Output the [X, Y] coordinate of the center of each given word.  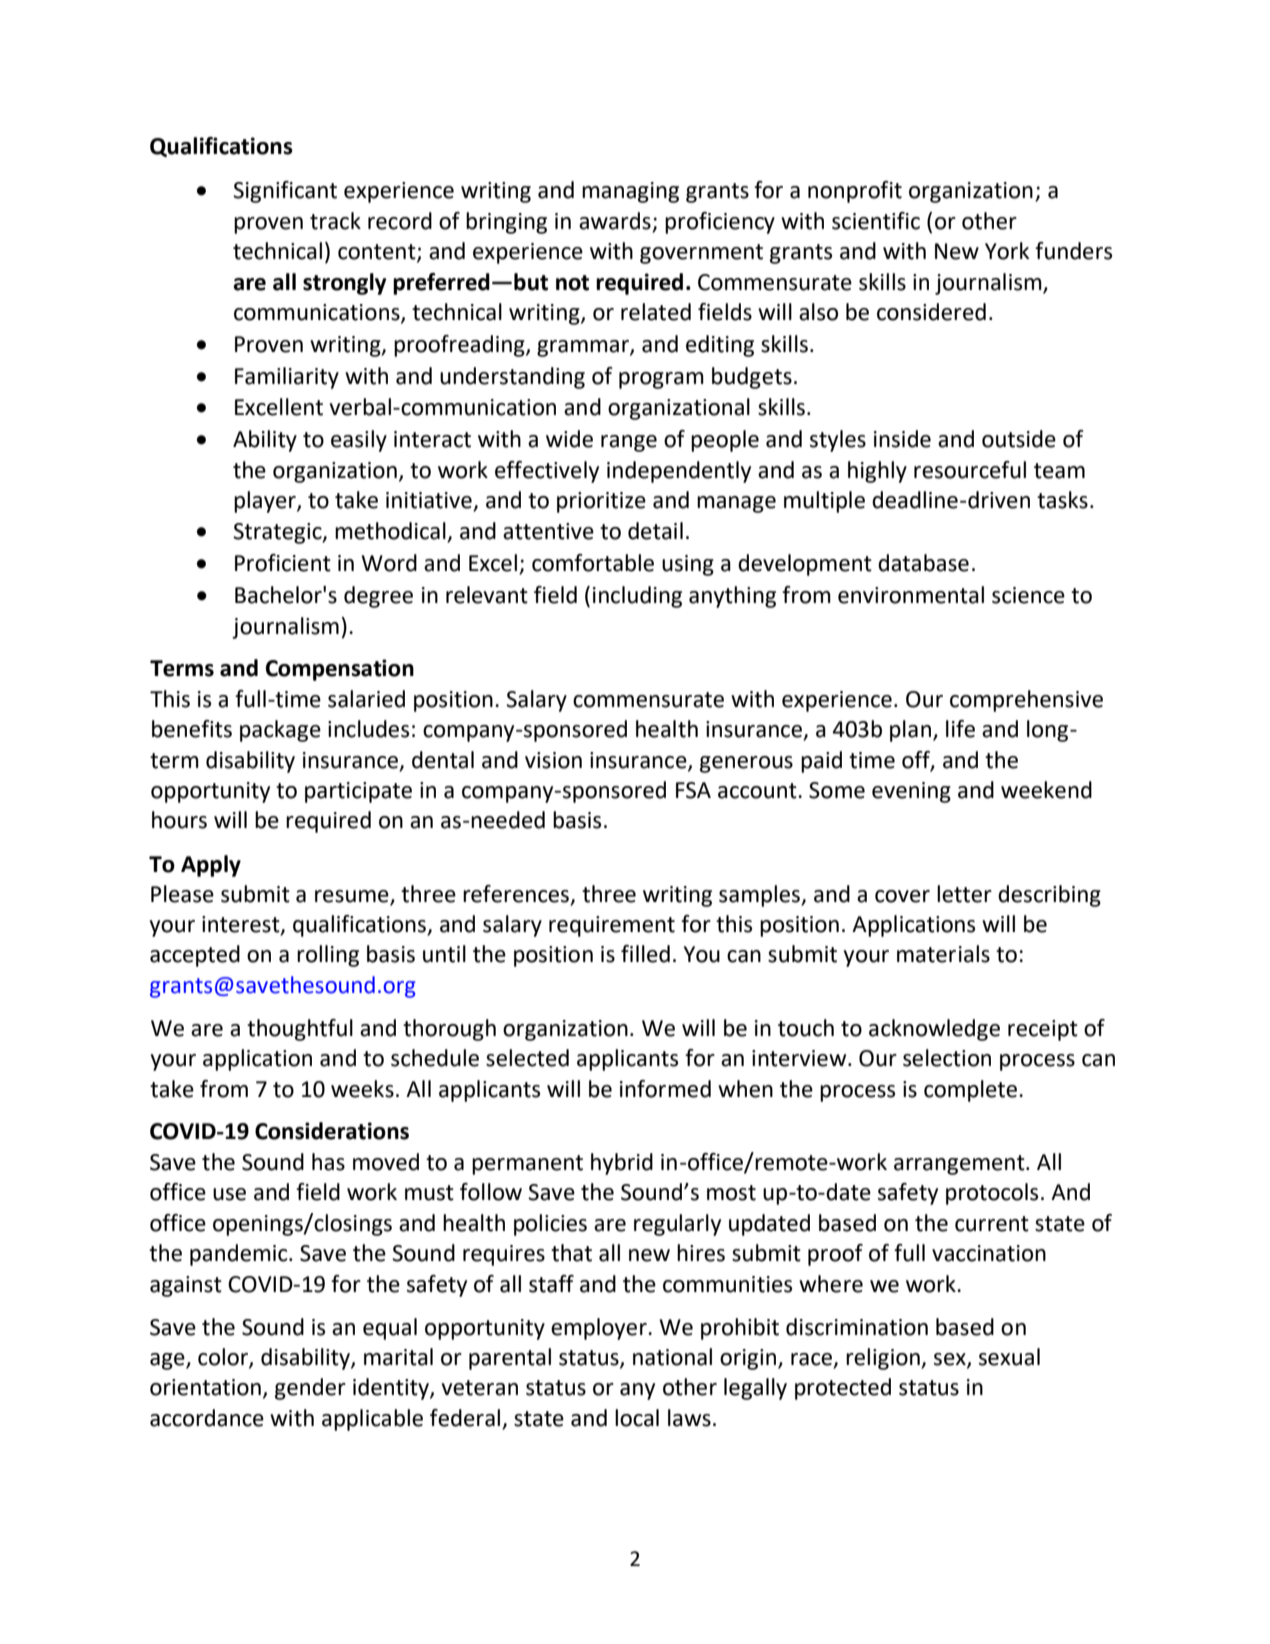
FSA [693, 790]
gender [310, 1389]
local [637, 1418]
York [1007, 251]
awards [616, 222]
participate [358, 792]
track [335, 221]
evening [911, 792]
